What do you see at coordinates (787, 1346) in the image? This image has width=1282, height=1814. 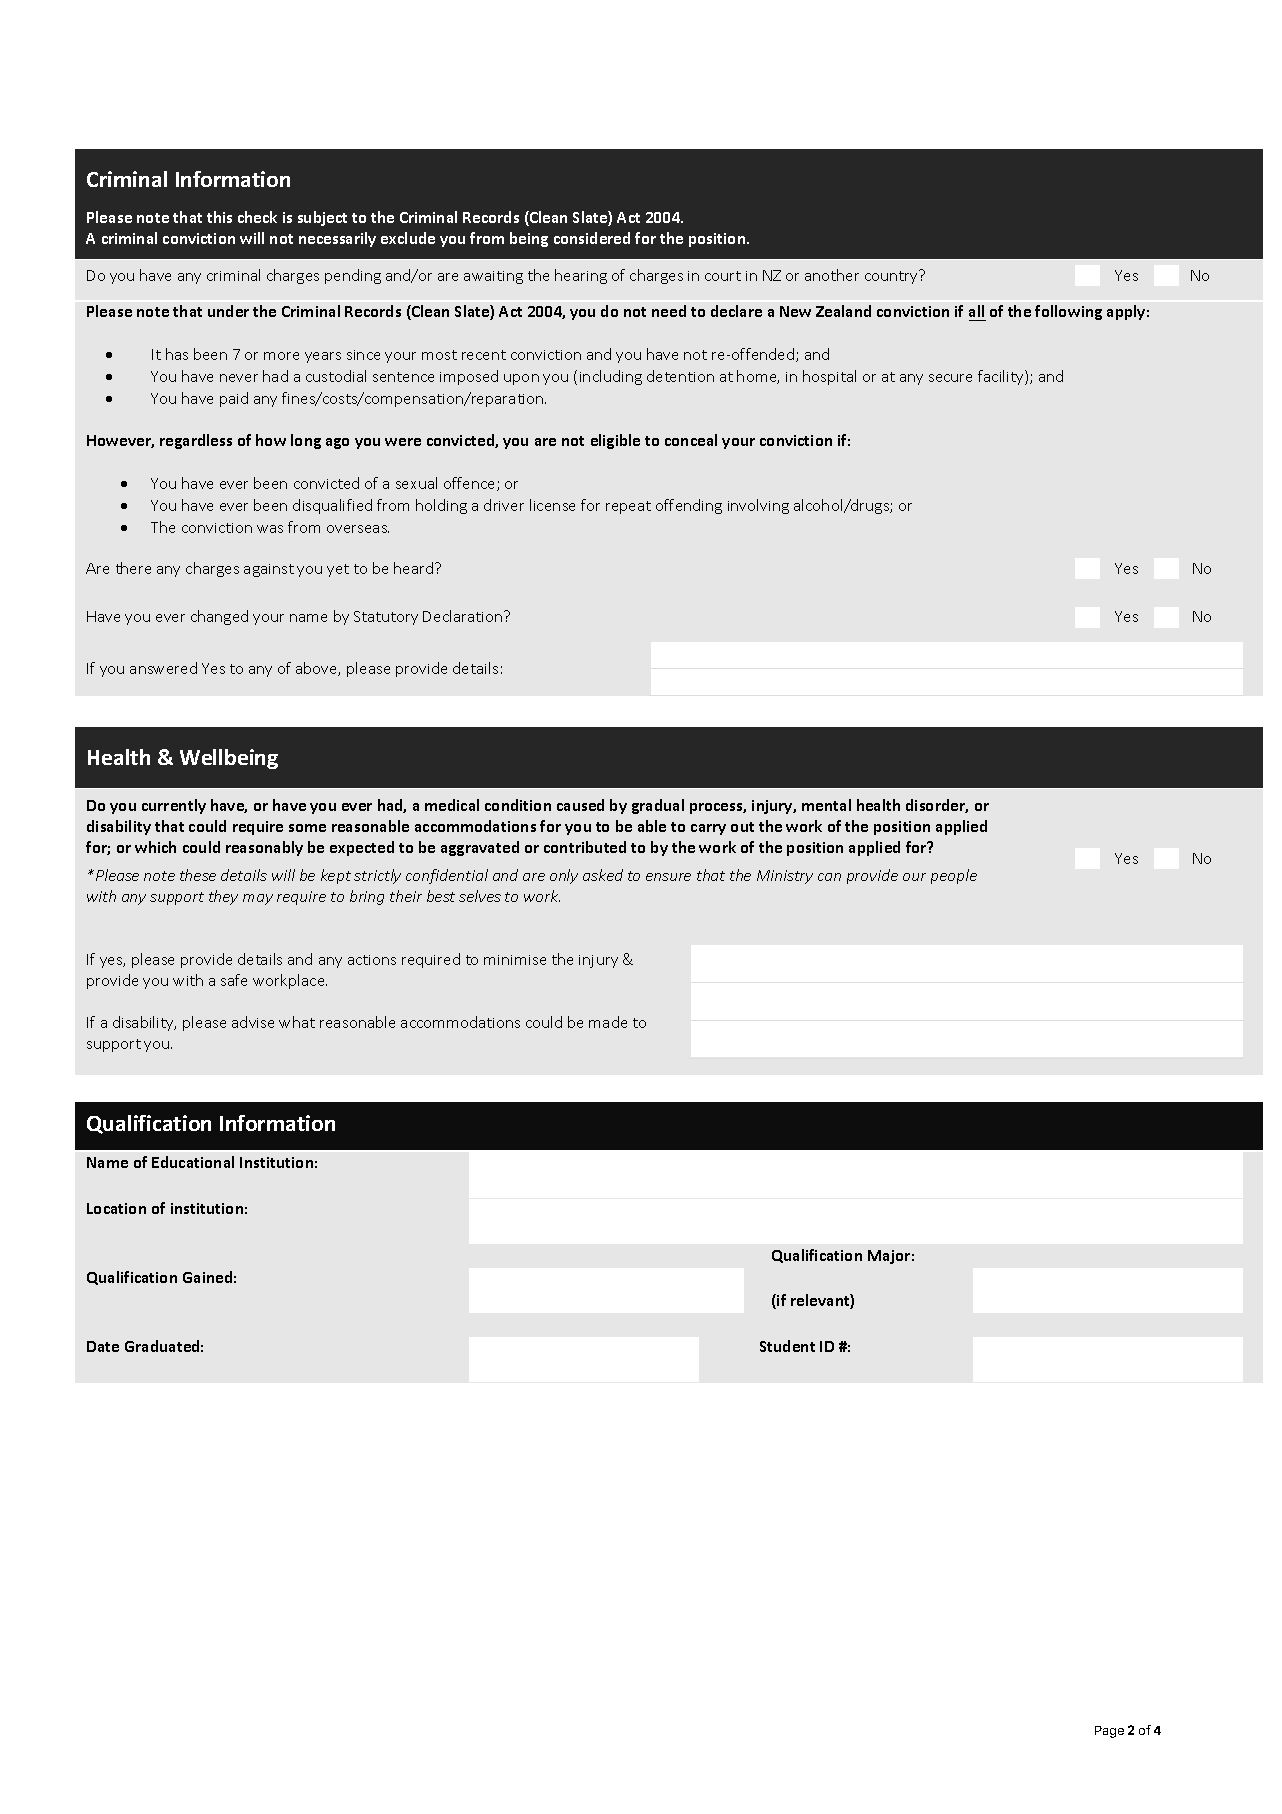 I see `Student` at bounding box center [787, 1346].
